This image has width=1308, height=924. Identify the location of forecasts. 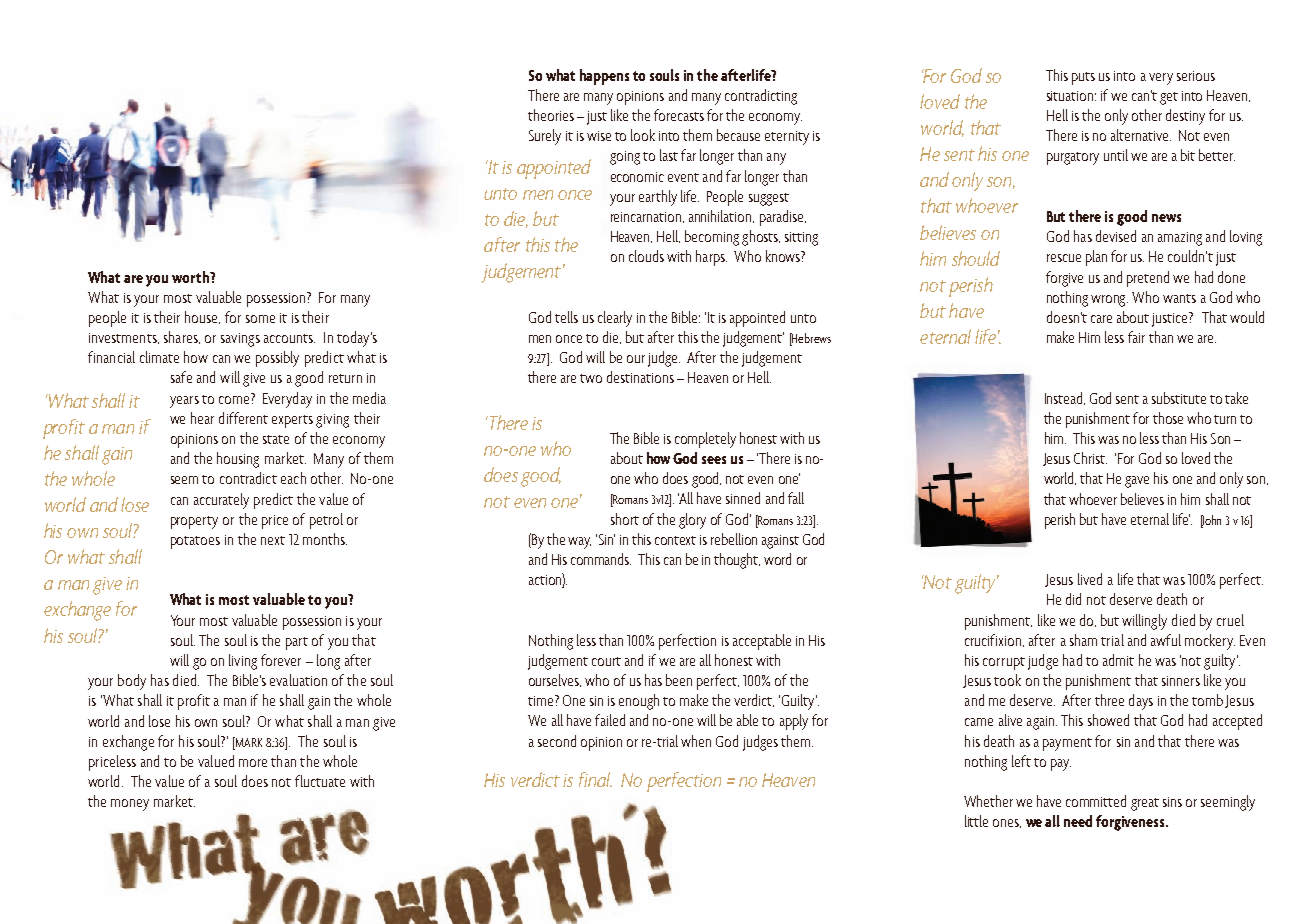
(679, 115).
